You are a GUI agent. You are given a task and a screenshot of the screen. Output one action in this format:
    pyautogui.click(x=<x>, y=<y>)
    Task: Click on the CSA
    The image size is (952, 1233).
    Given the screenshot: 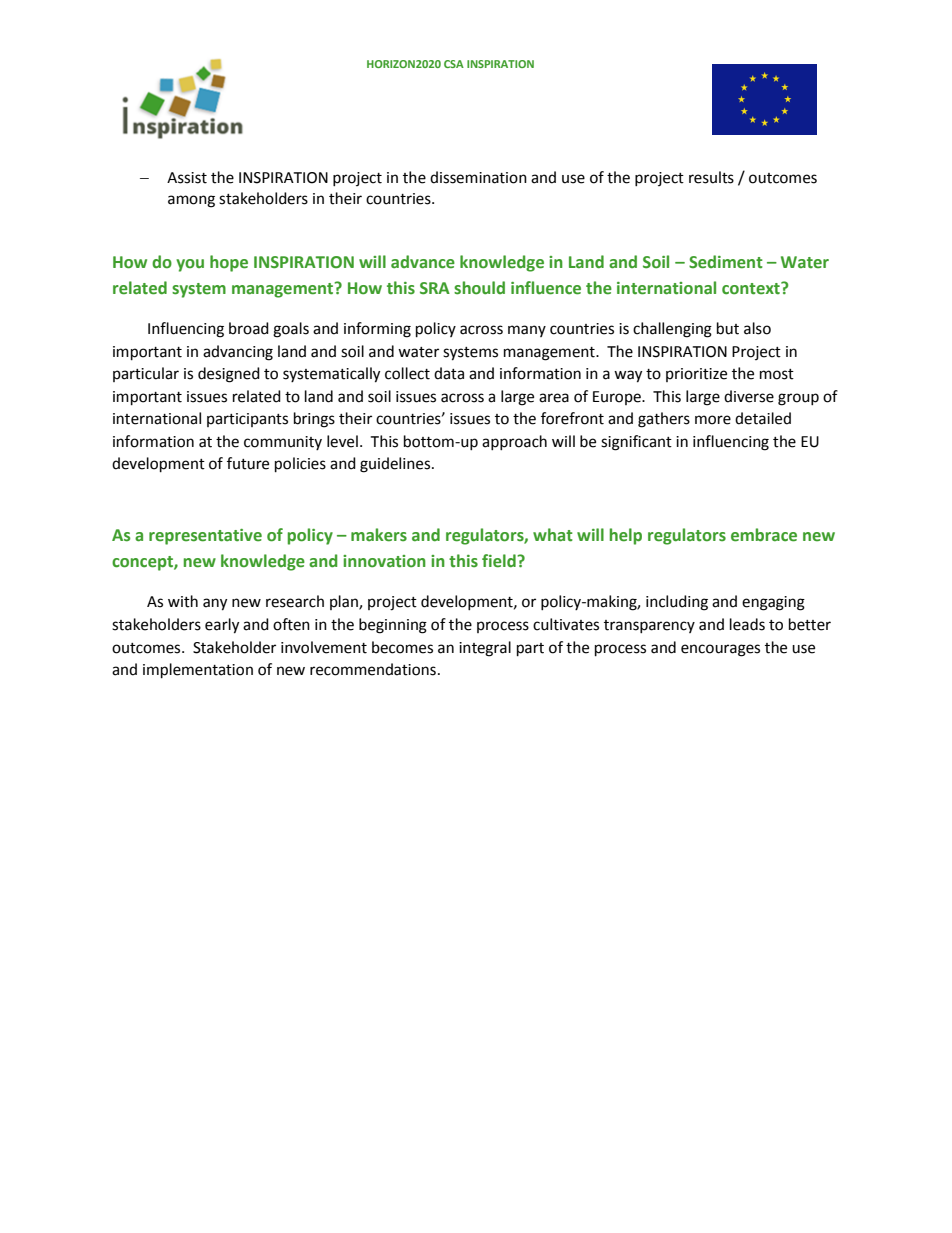 What is the action you would take?
    pyautogui.click(x=454, y=64)
